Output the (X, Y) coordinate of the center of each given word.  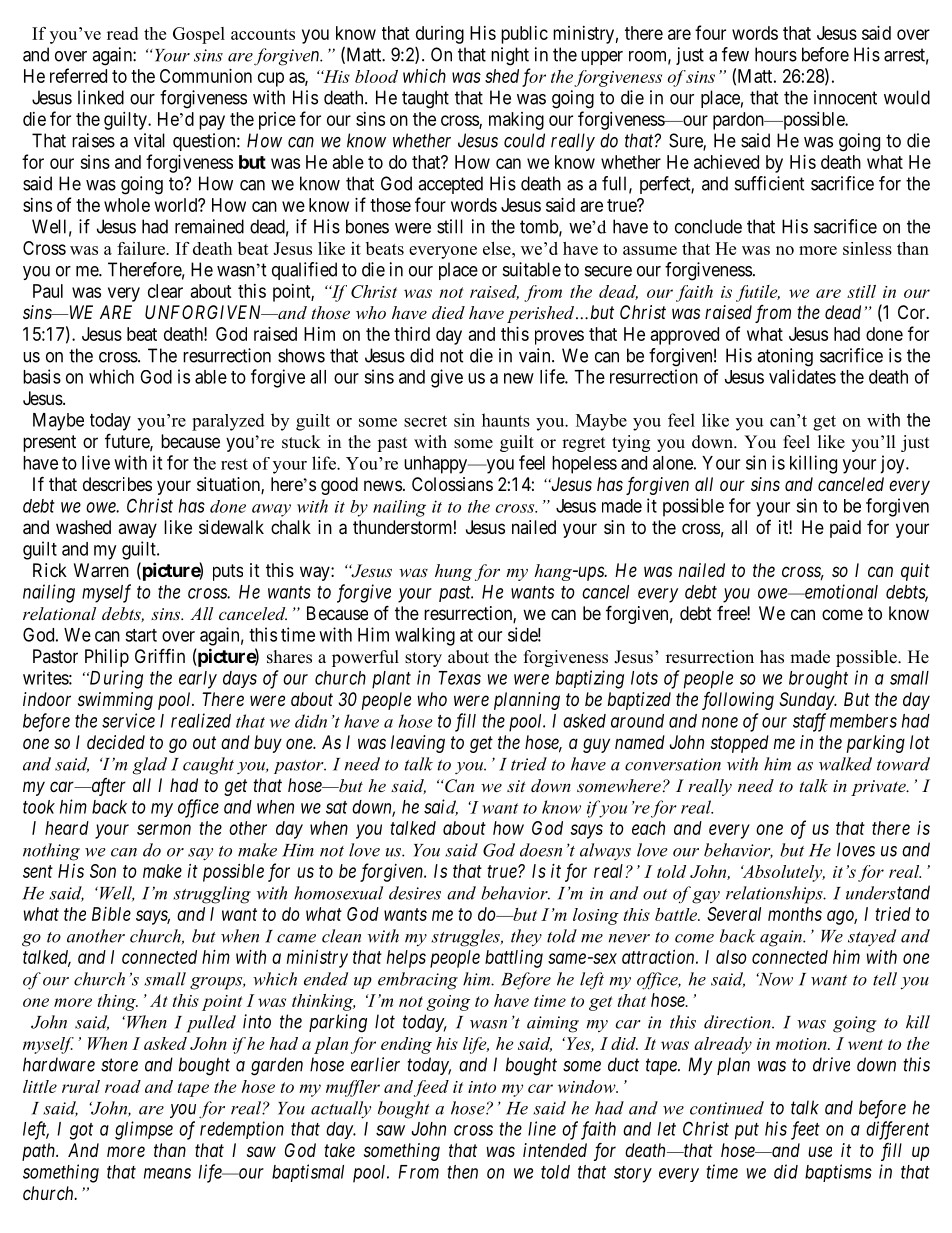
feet (805, 1130)
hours (776, 54)
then (462, 1172)
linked (101, 97)
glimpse (144, 1130)
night (510, 56)
